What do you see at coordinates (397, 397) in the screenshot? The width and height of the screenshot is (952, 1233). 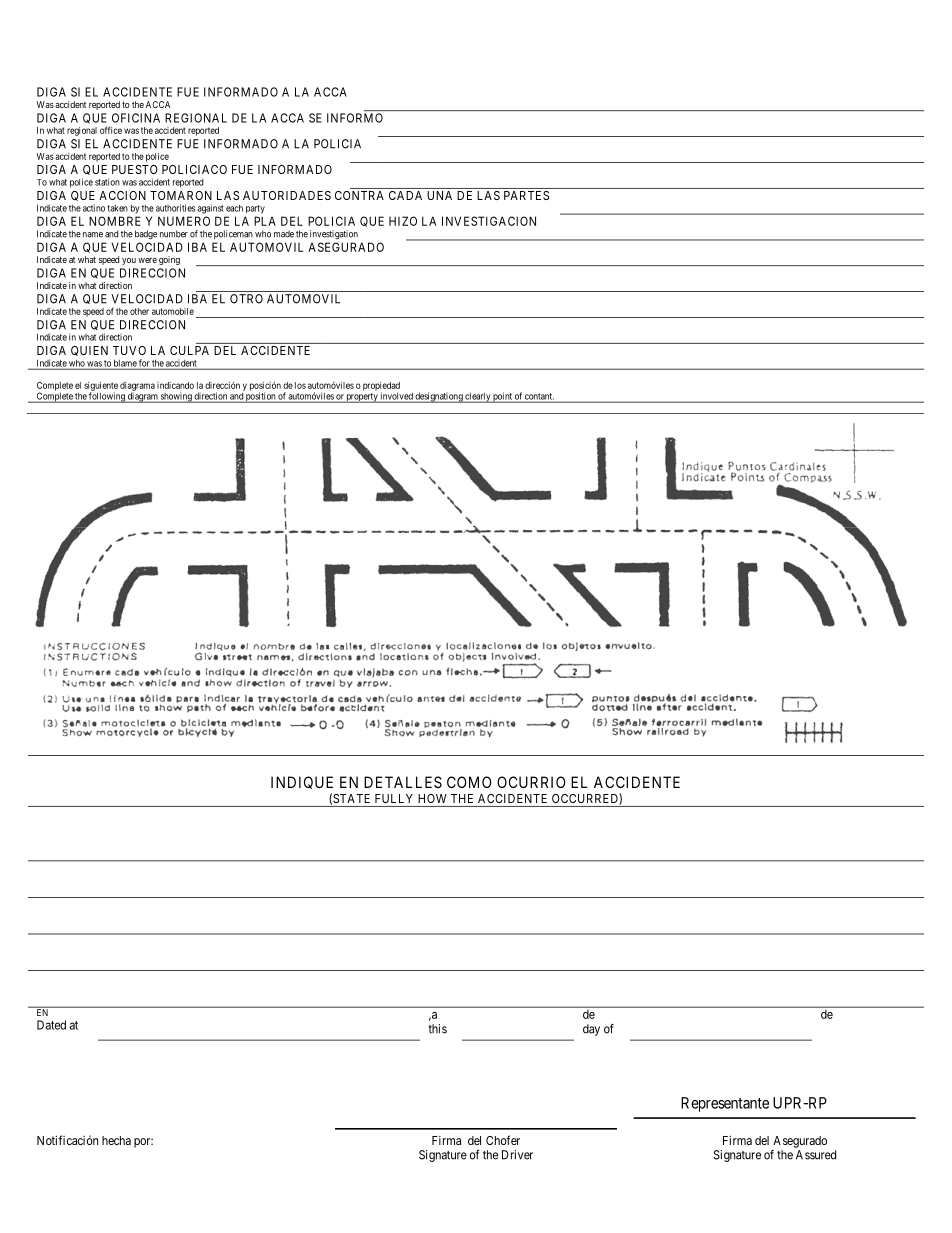 I see `involved` at bounding box center [397, 397].
